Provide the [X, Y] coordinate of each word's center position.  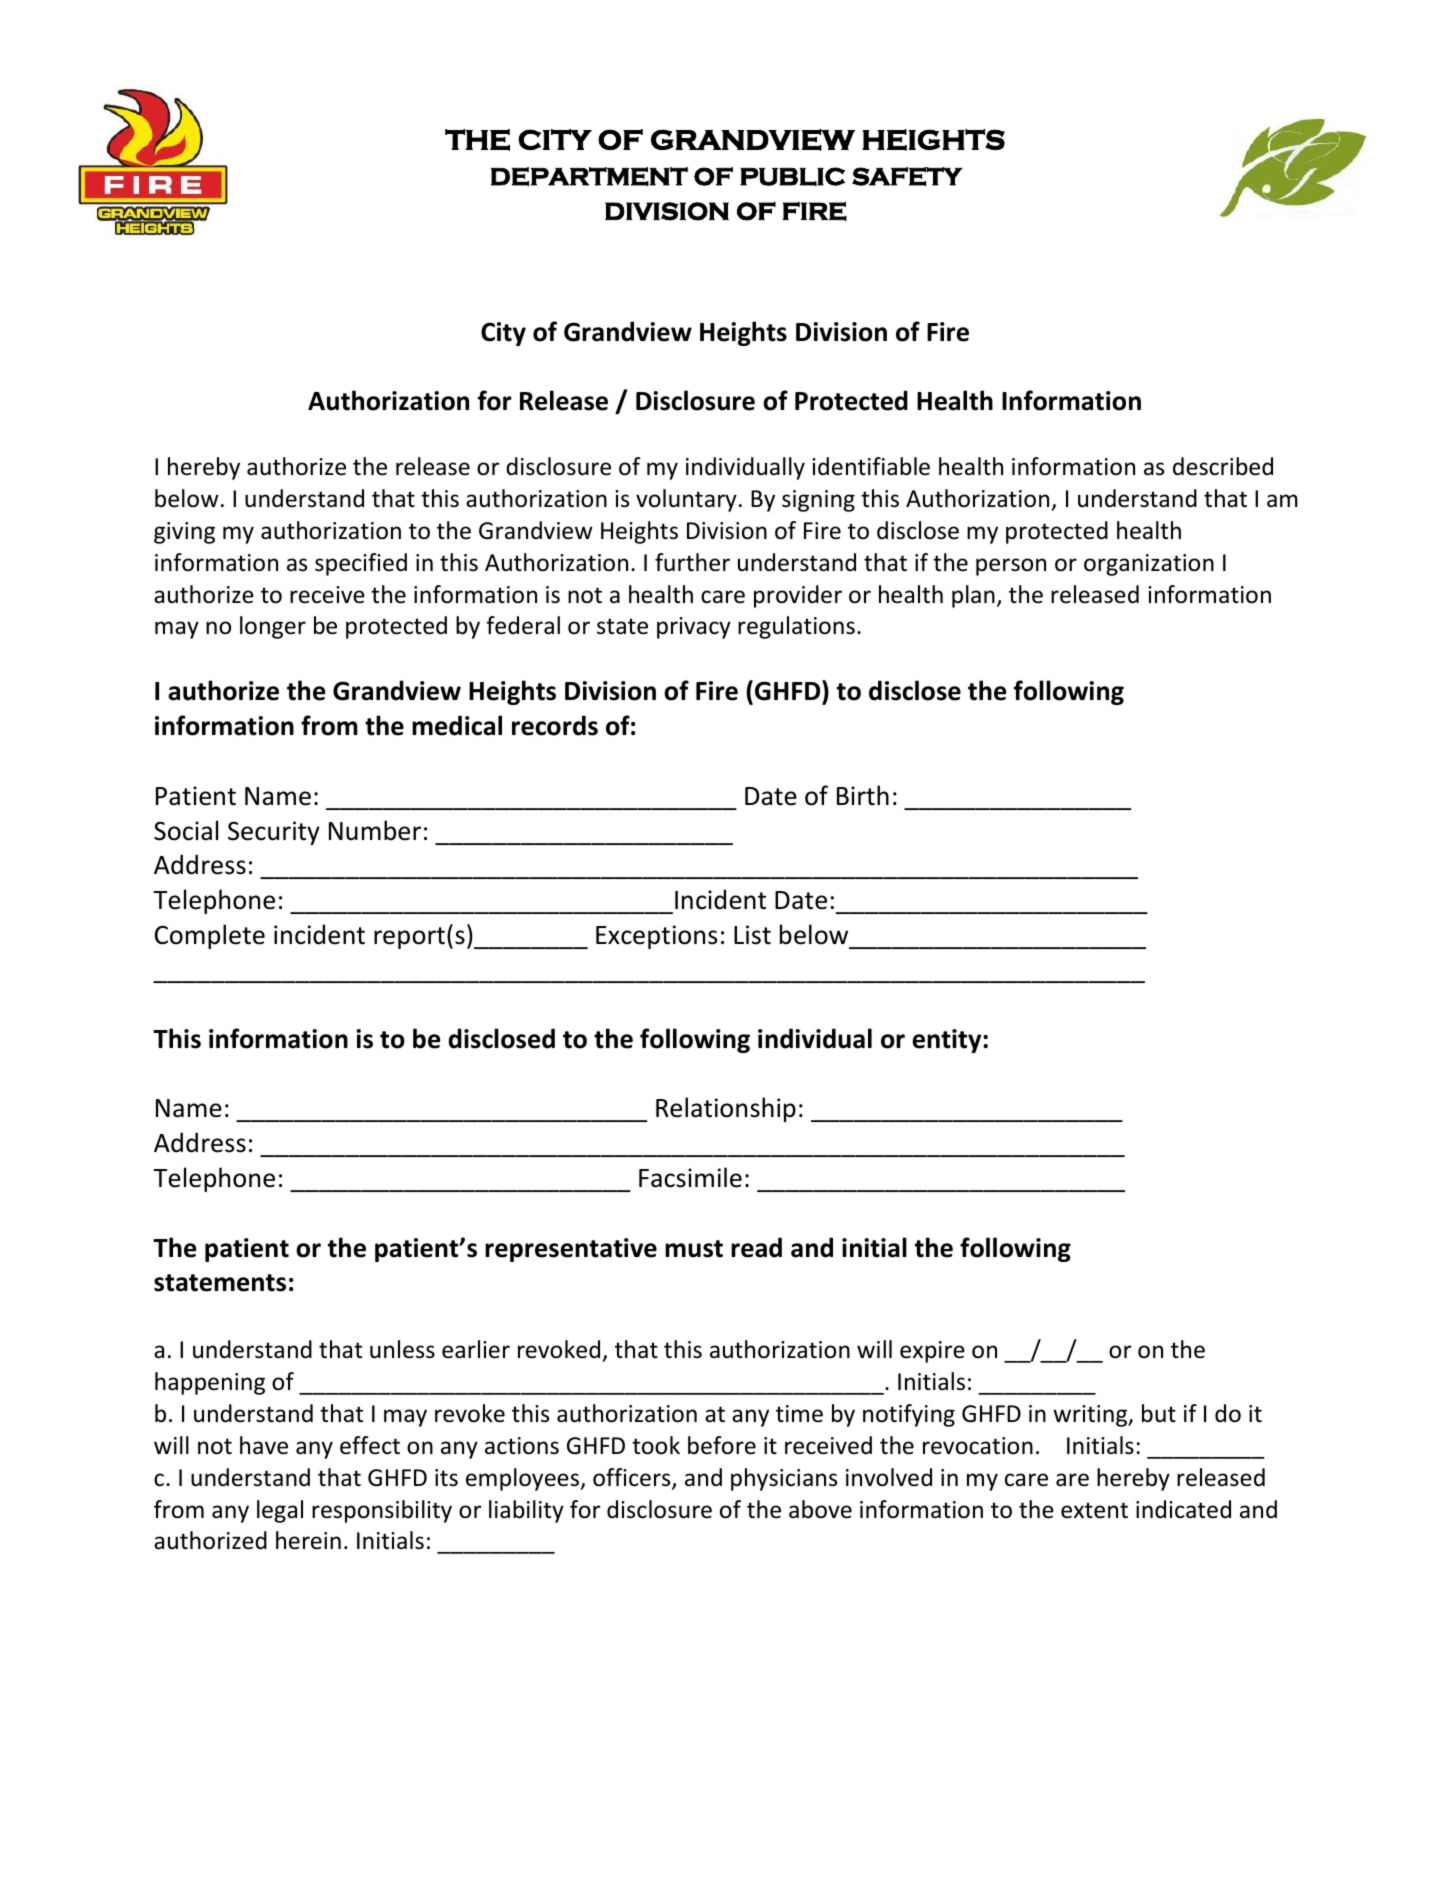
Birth [863, 795]
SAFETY [907, 176]
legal [280, 1511]
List [752, 935]
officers [633, 1478]
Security [274, 833]
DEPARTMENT [589, 176]
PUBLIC [792, 176]
